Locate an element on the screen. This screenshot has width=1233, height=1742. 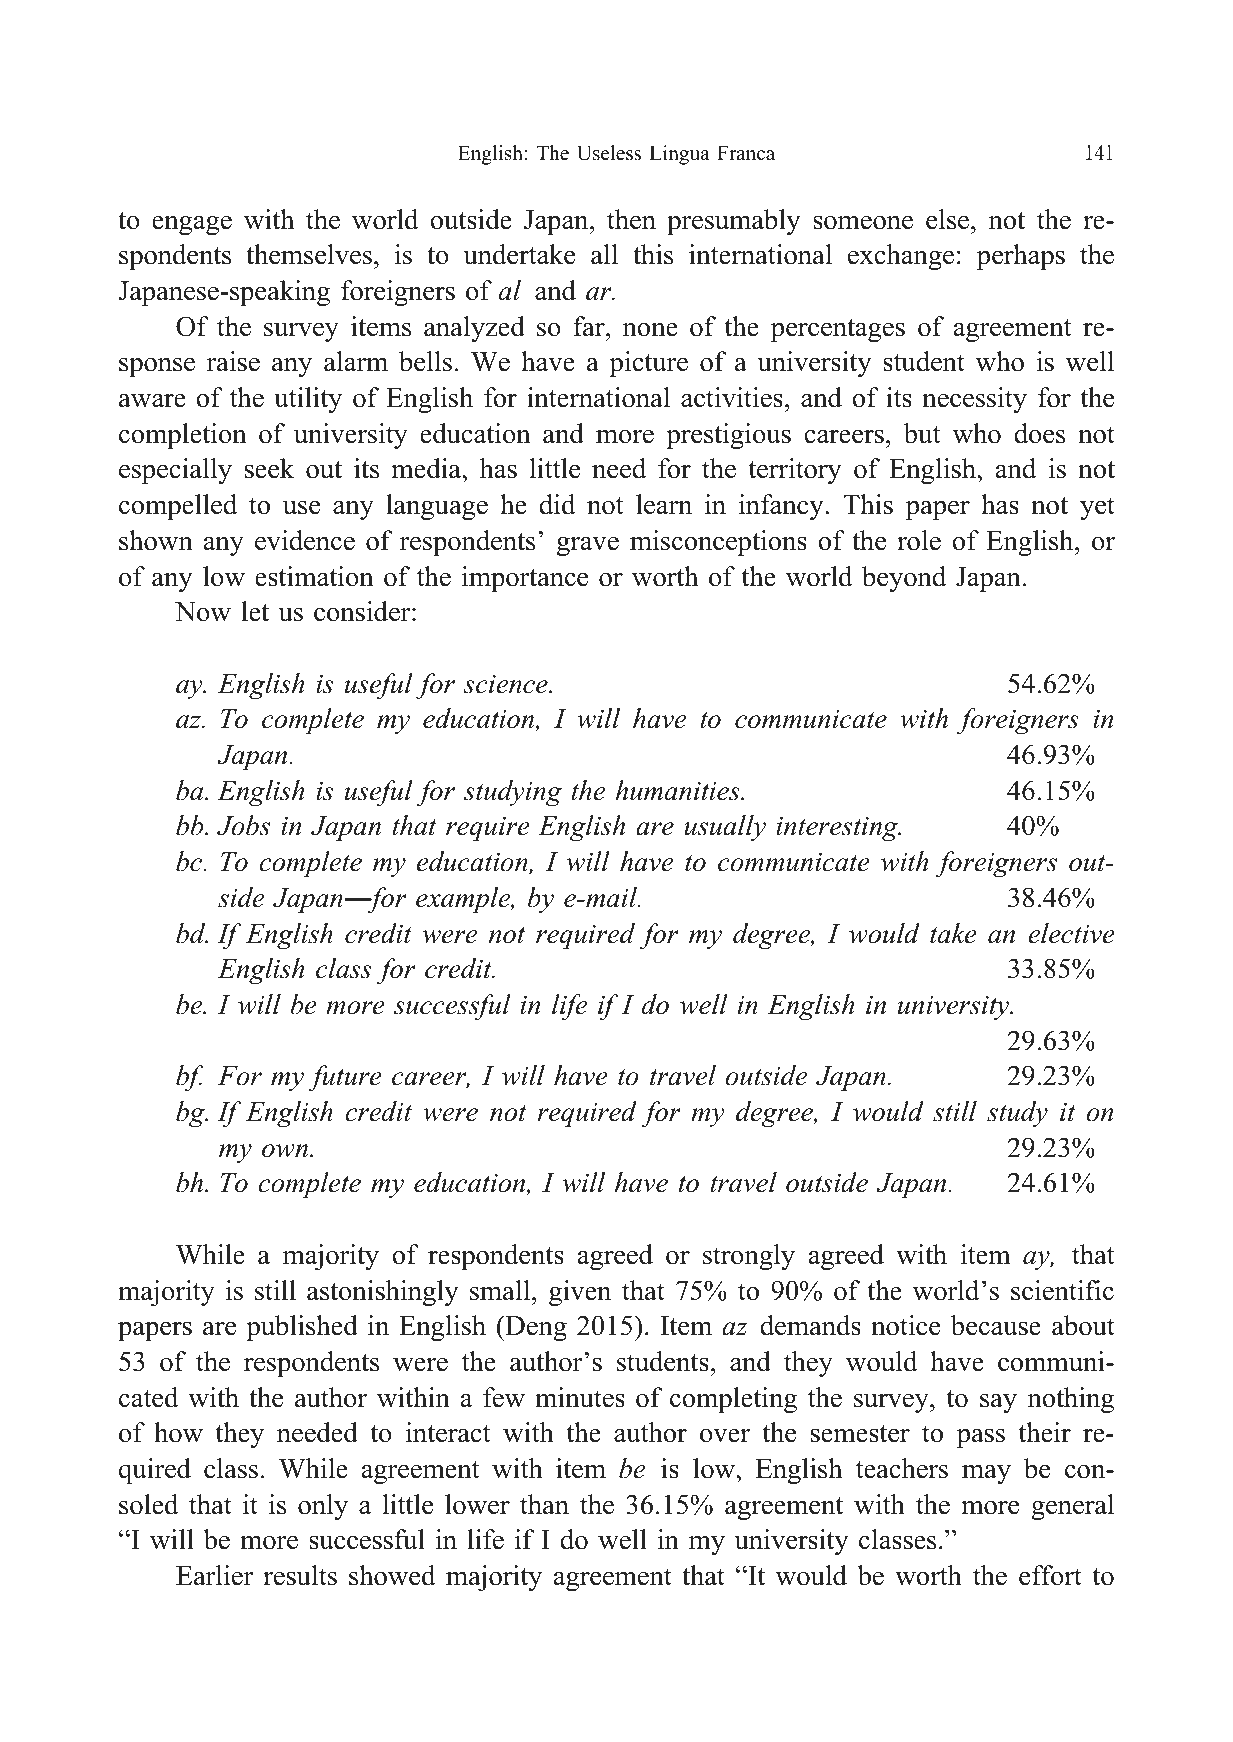
importance is located at coordinates (524, 579).
